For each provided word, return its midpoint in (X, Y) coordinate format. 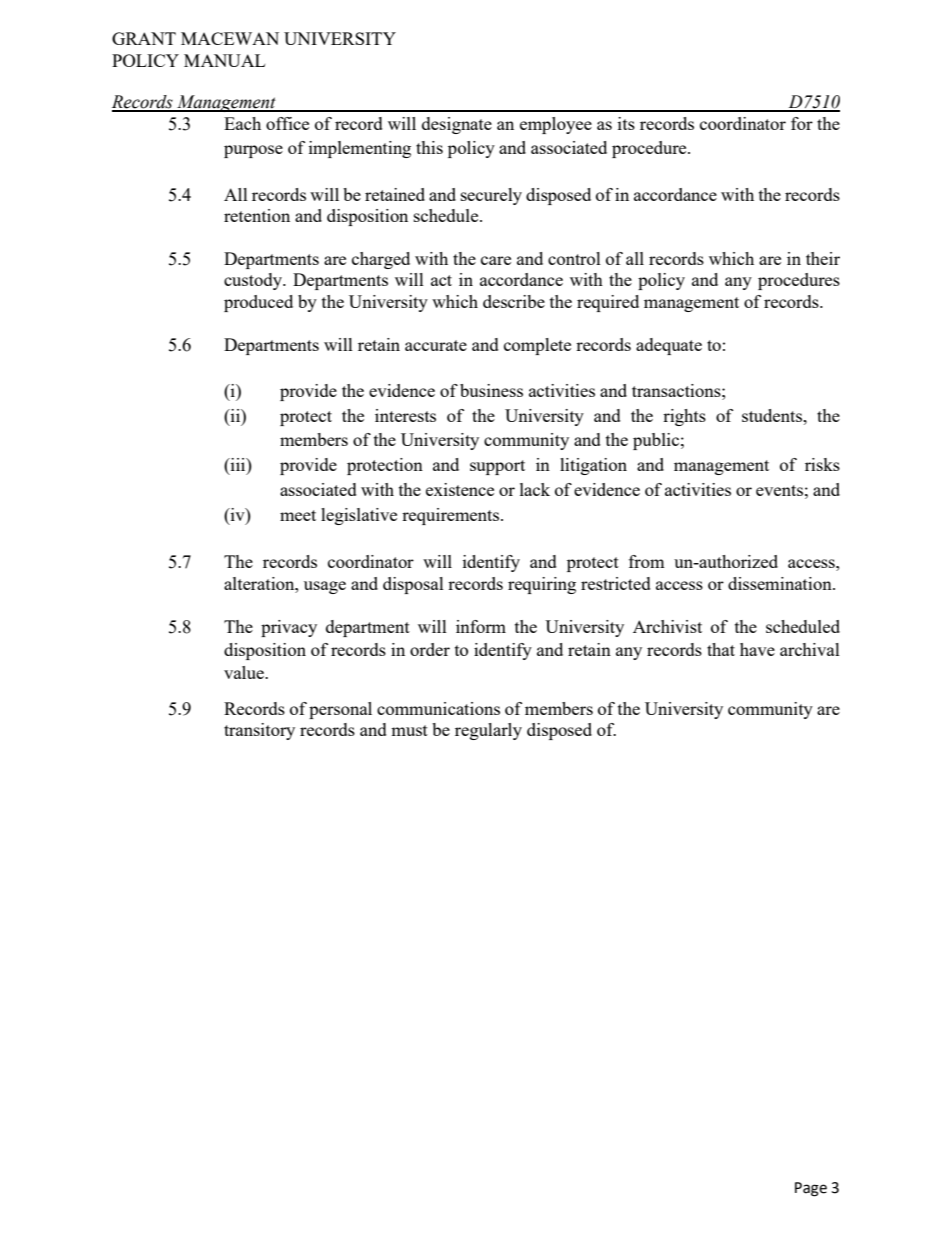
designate (457, 125)
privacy (289, 628)
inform (481, 626)
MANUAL (224, 60)
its (626, 123)
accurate (436, 345)
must (409, 730)
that (721, 649)
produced (258, 303)
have (757, 649)
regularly (488, 731)
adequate (669, 346)
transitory (259, 731)
